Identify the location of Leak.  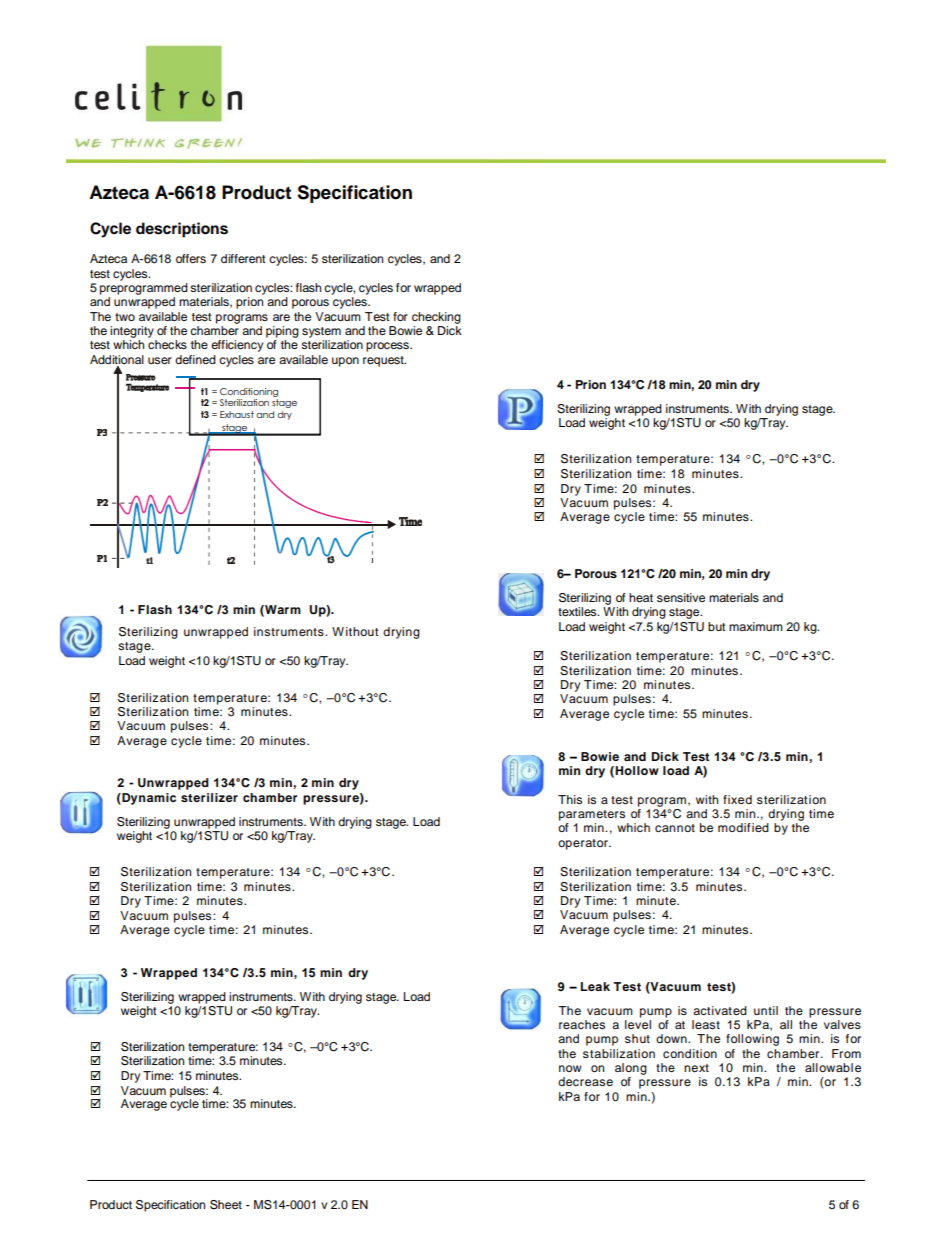
(595, 986).
